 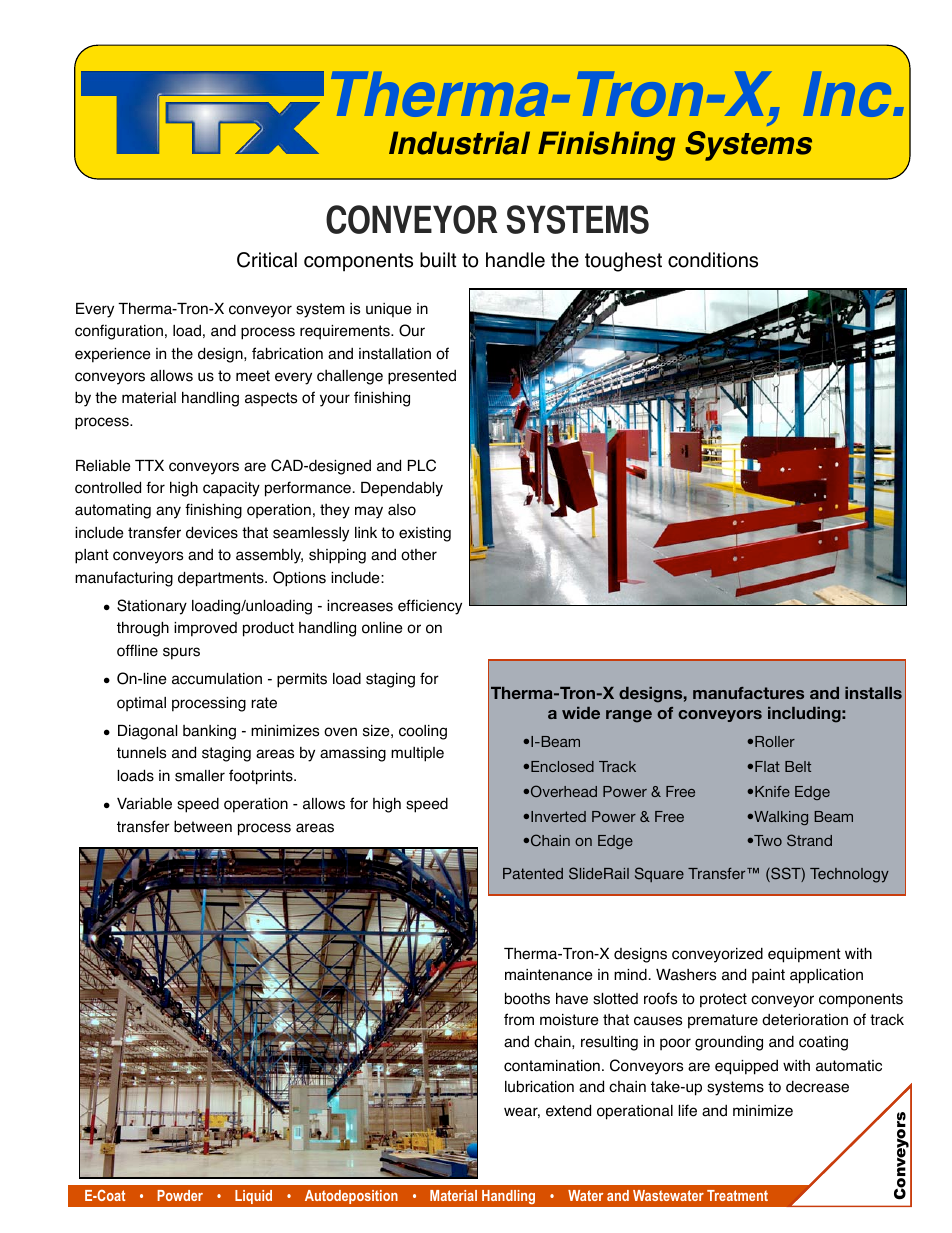 I want to click on aspects, so click(x=271, y=399).
